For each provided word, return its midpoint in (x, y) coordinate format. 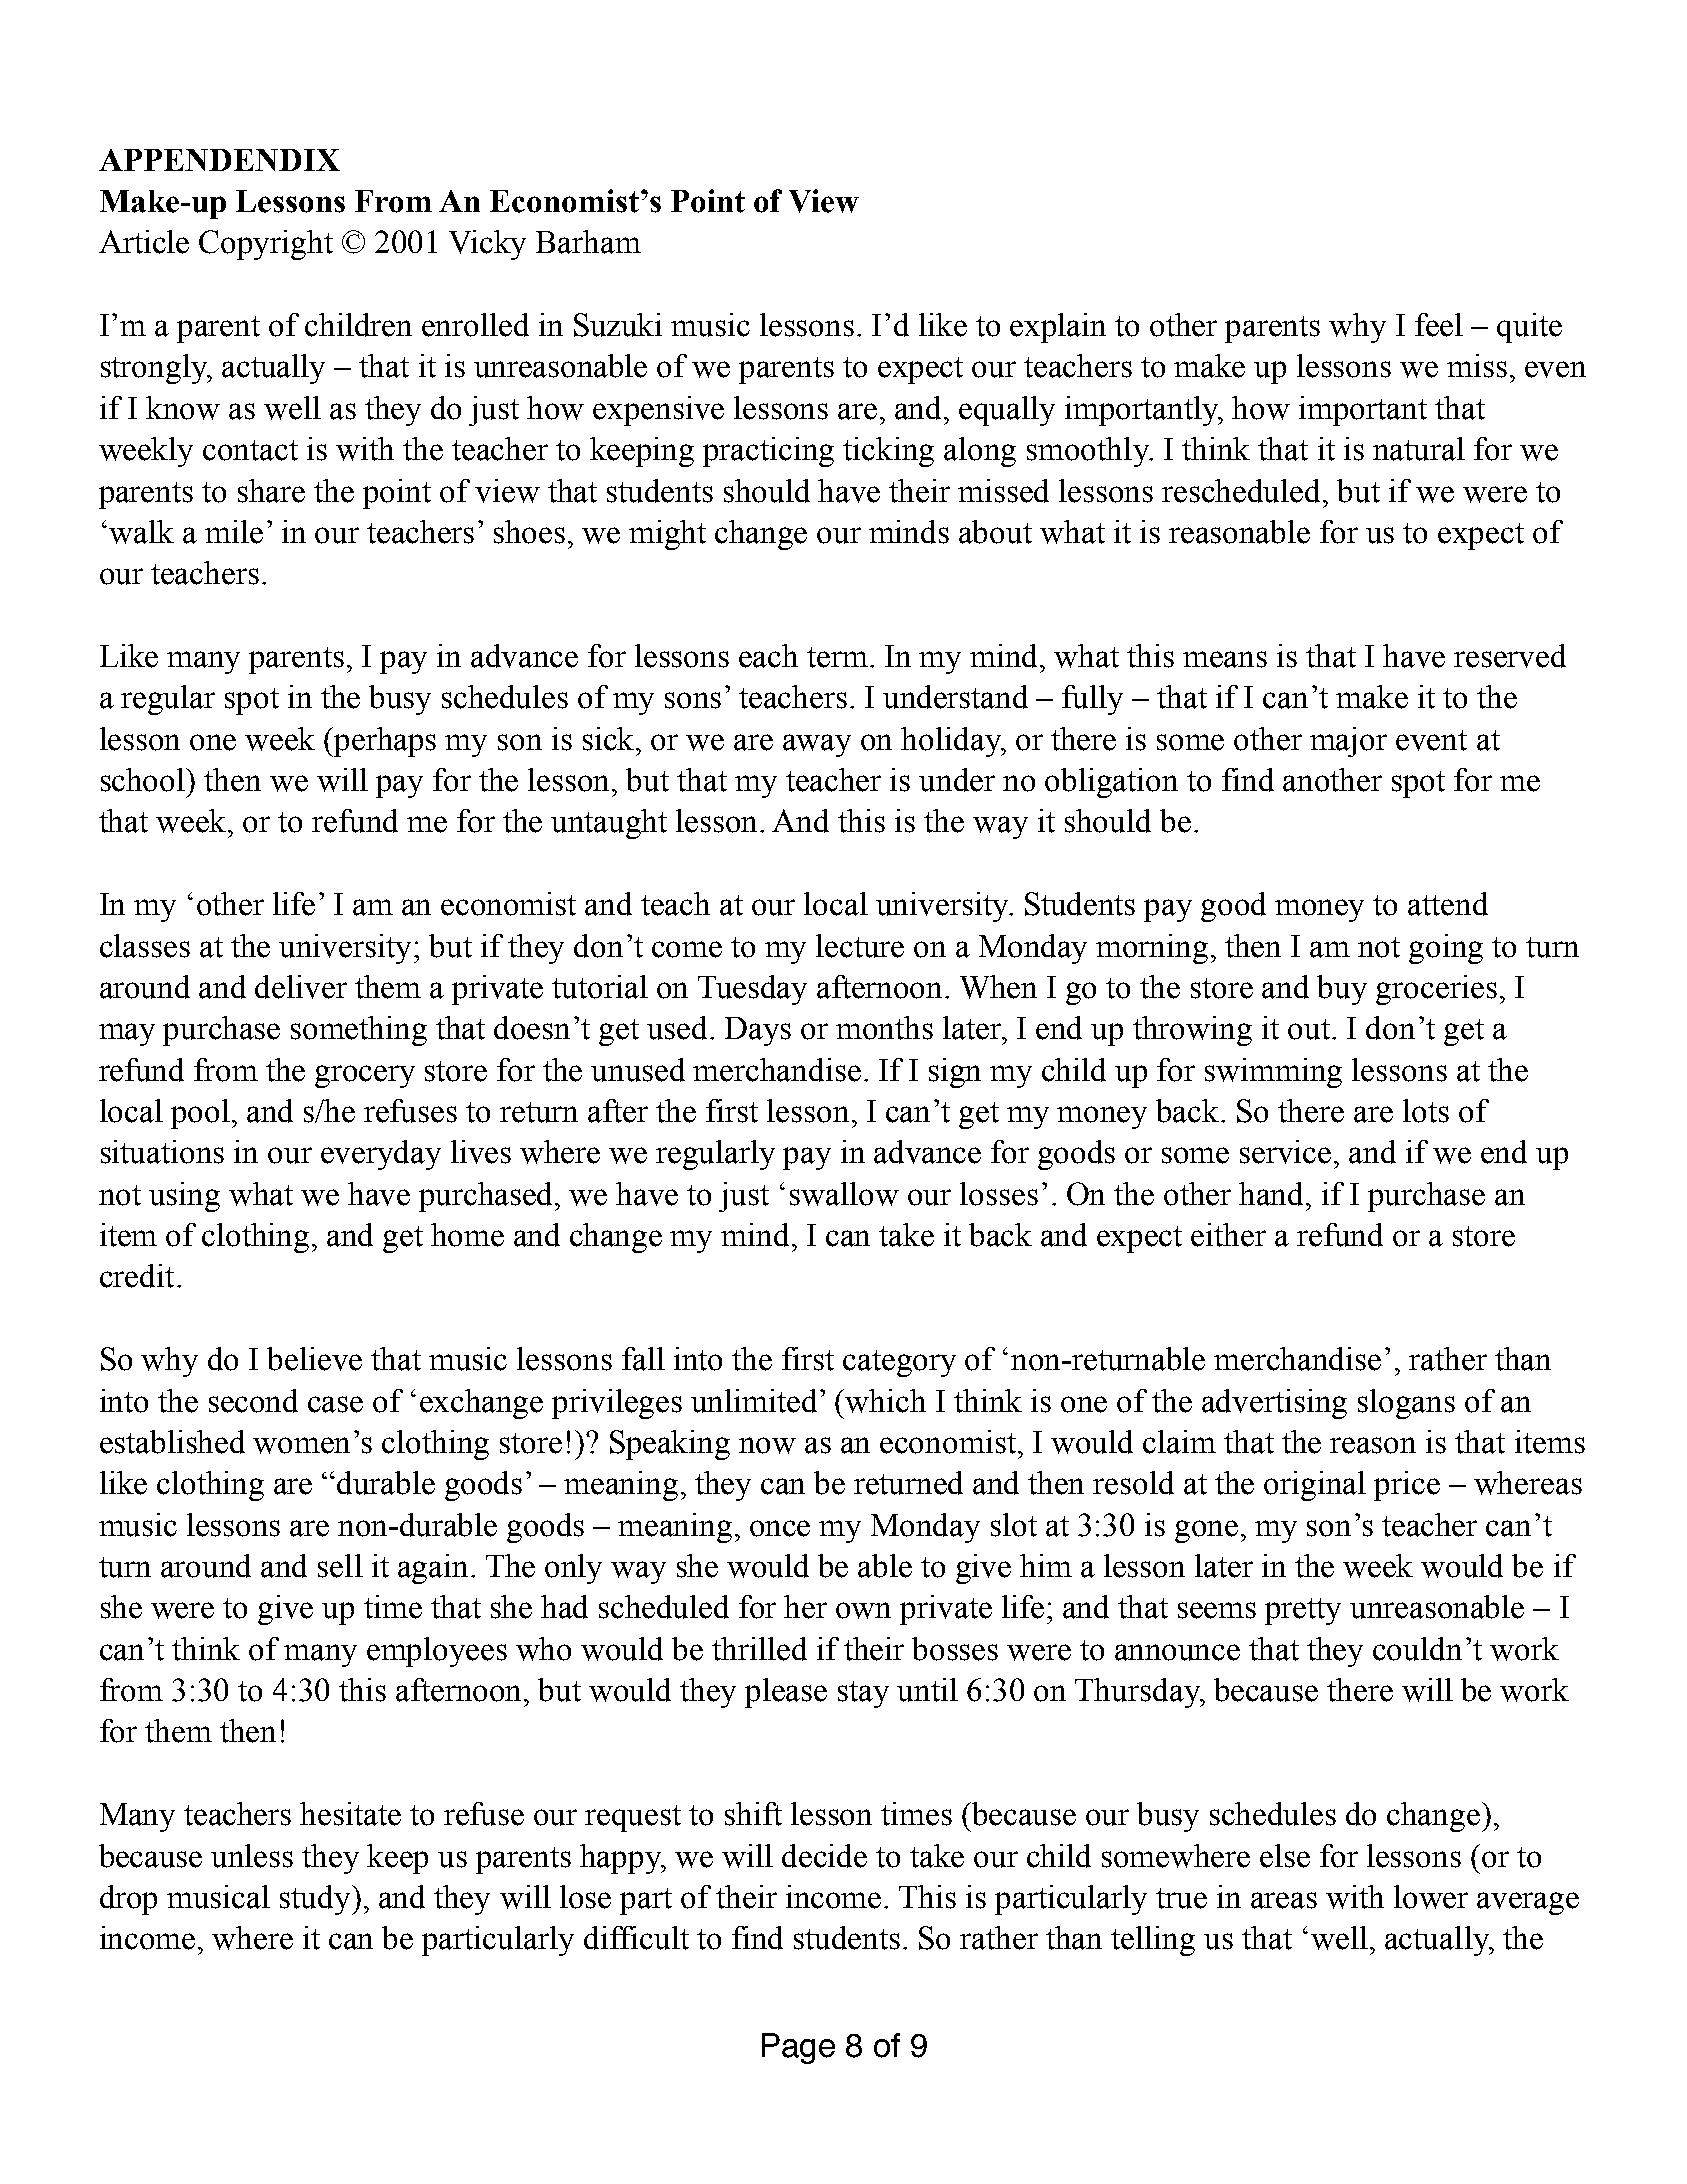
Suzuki (618, 325)
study (316, 1900)
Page (798, 2048)
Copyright (266, 245)
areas (1284, 1900)
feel (1439, 325)
